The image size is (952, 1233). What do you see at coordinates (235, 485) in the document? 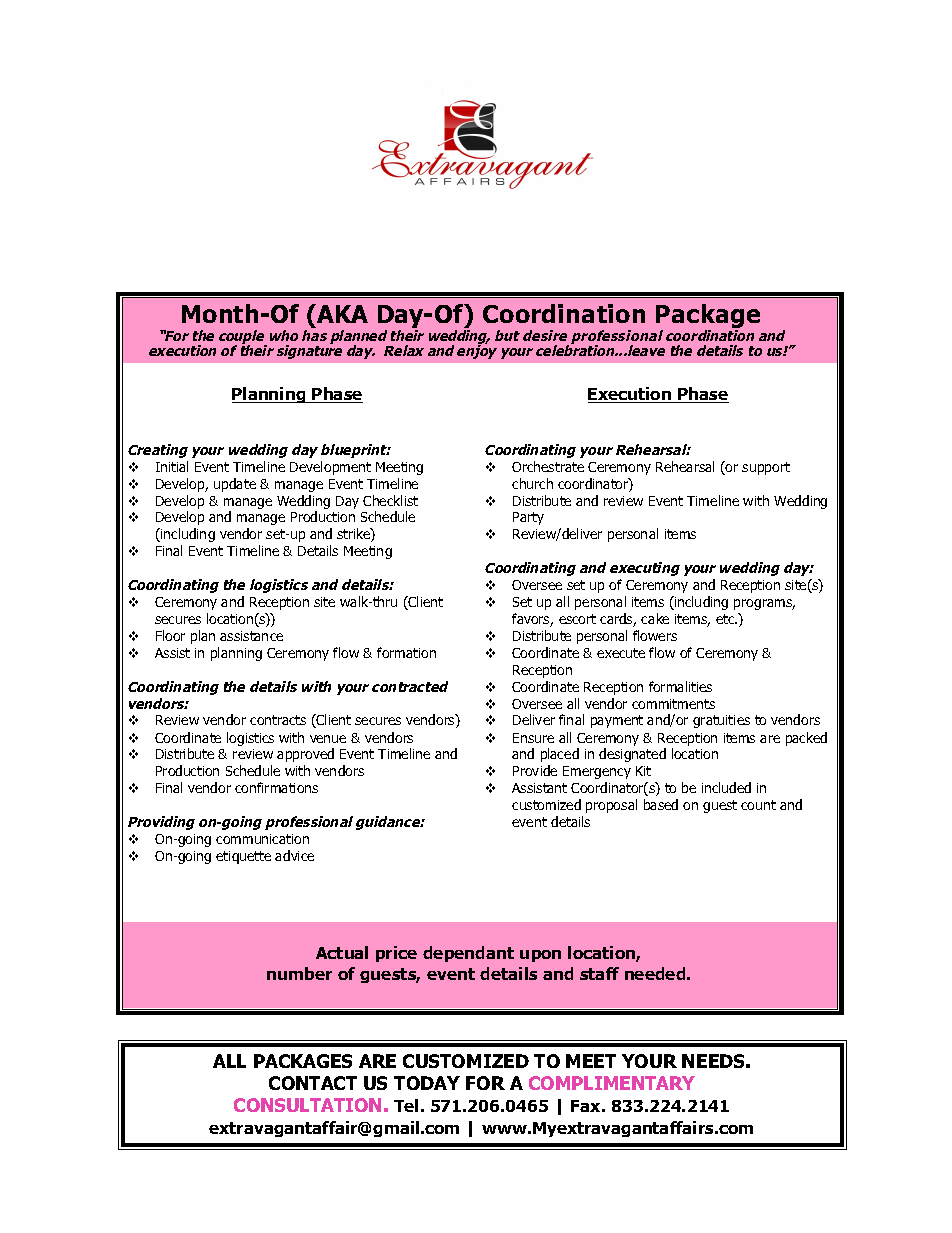
I see `update` at bounding box center [235, 485].
